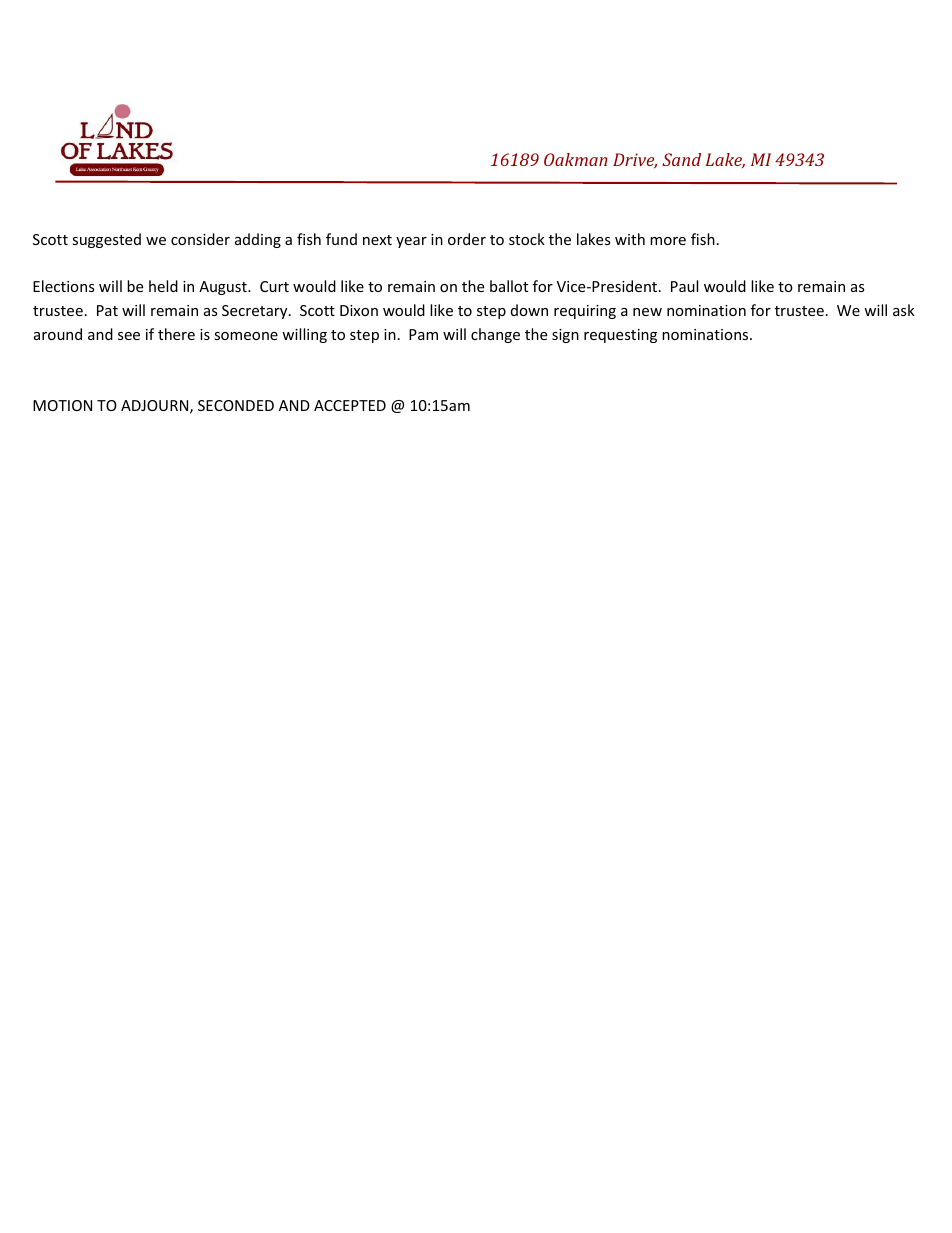 The image size is (952, 1233). Describe the element at coordinates (236, 405) in the screenshot. I see `SECONDED` at that location.
